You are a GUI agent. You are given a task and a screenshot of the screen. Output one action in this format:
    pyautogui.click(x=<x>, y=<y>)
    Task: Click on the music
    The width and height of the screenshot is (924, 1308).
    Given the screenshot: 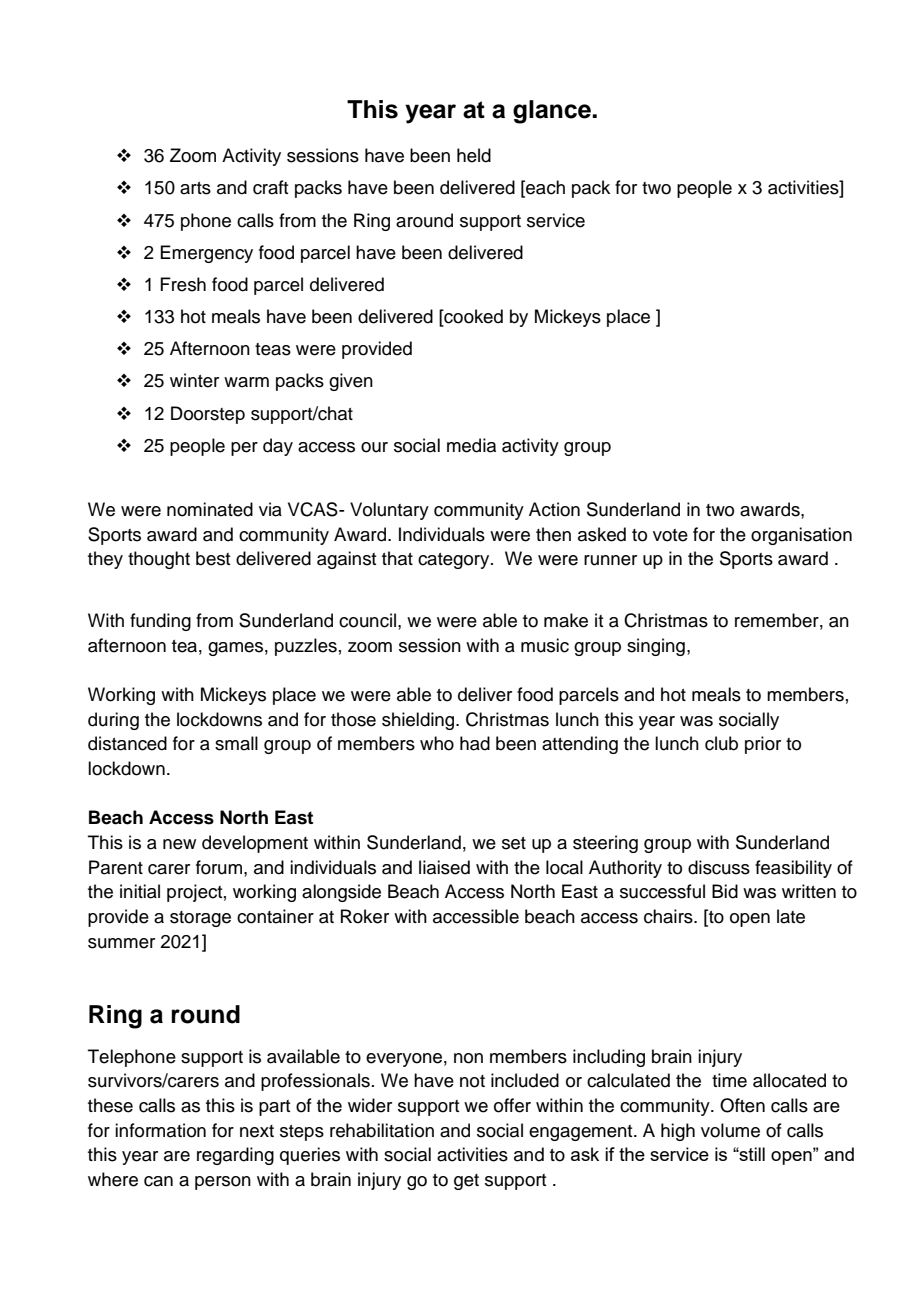 What is the action you would take?
    pyautogui.click(x=545, y=645)
